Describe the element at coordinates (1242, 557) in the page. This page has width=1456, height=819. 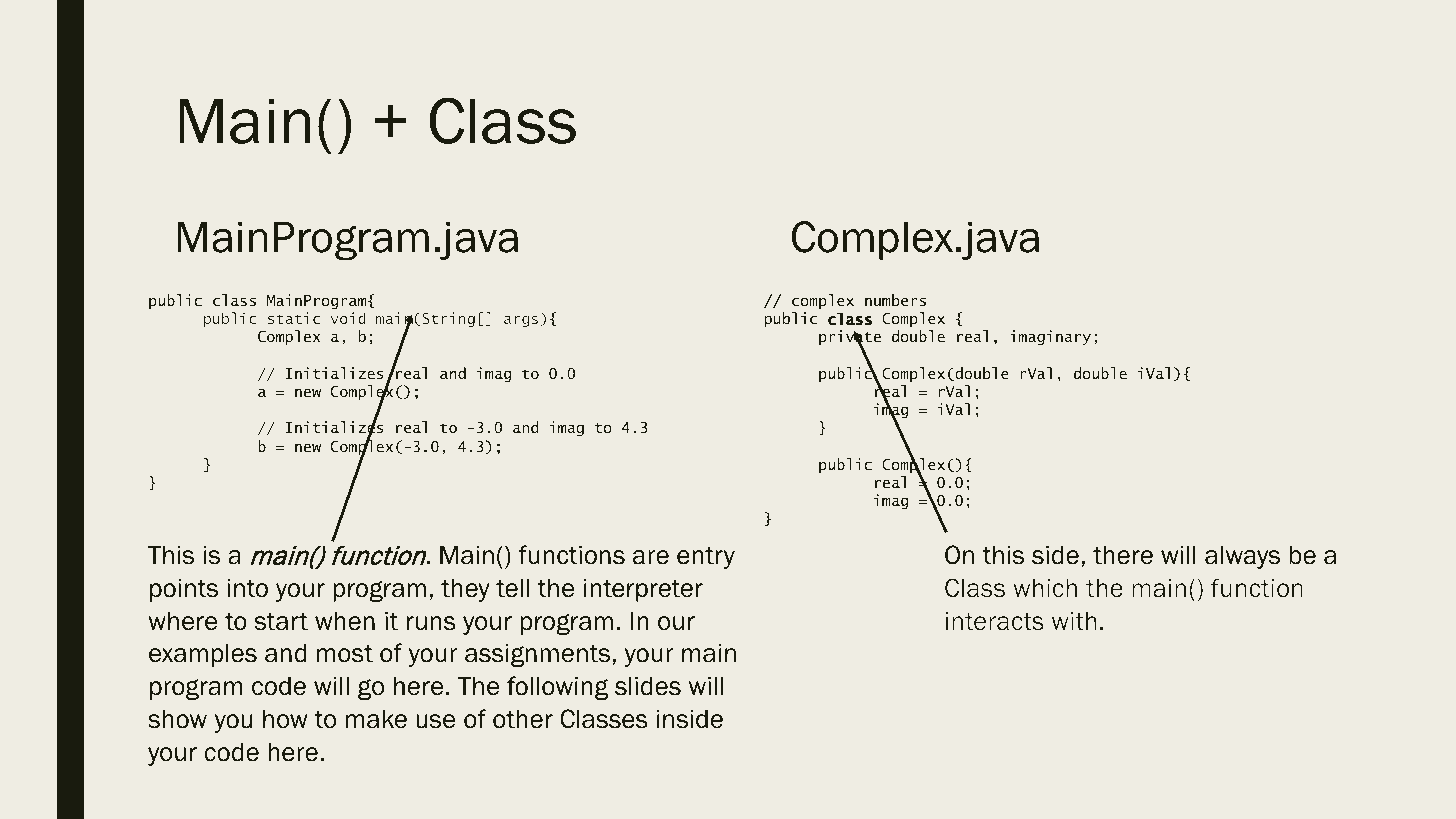
I see `always` at that location.
